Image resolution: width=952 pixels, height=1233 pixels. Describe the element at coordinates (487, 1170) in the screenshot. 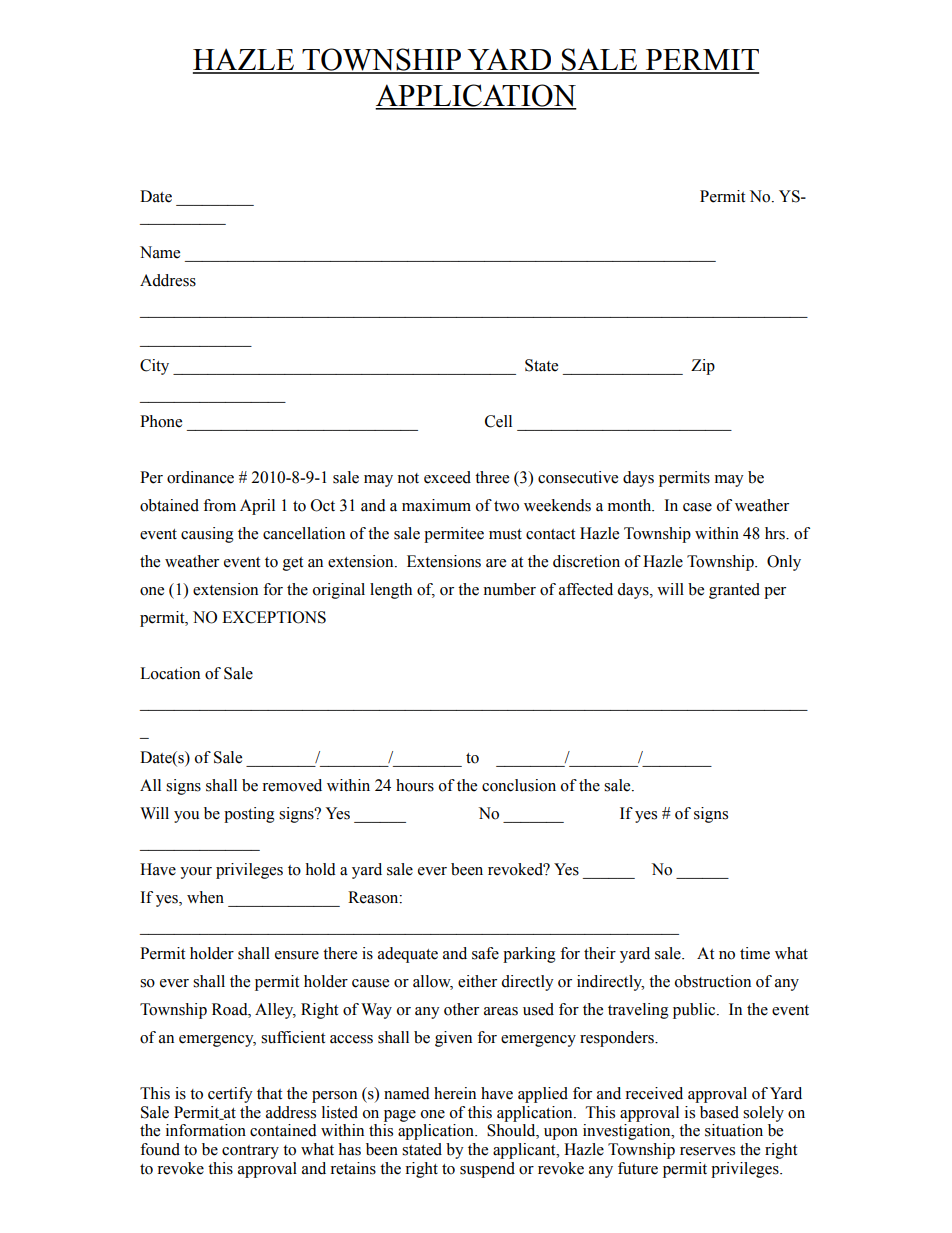

I see `suspend` at that location.
